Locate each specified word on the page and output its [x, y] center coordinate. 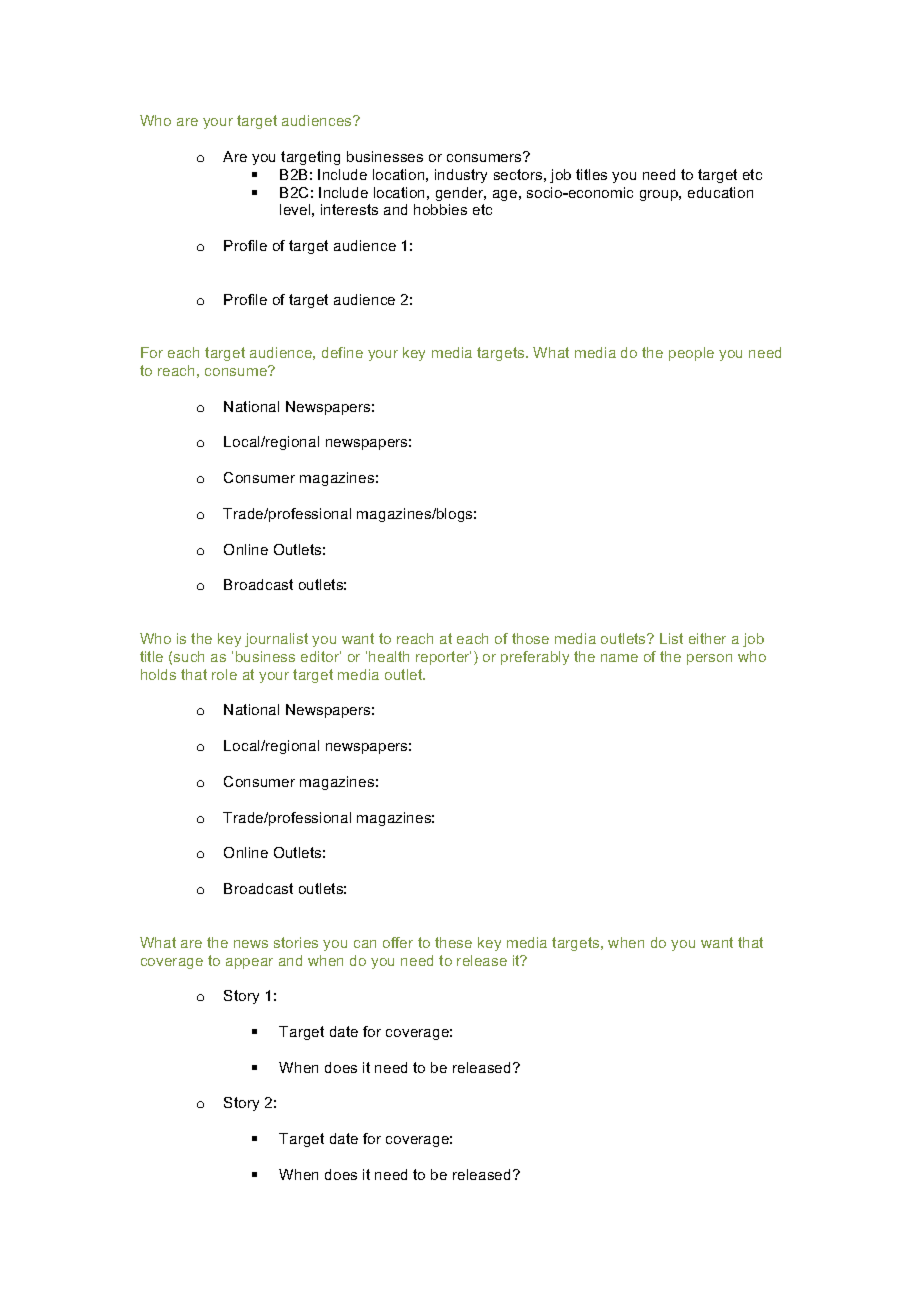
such [189, 656]
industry [461, 176]
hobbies [440, 209]
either [707, 638]
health [389, 656]
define [342, 352]
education [720, 192]
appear [249, 963]
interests [349, 209]
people [691, 354]
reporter [443, 658]
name [619, 658]
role [224, 674]
